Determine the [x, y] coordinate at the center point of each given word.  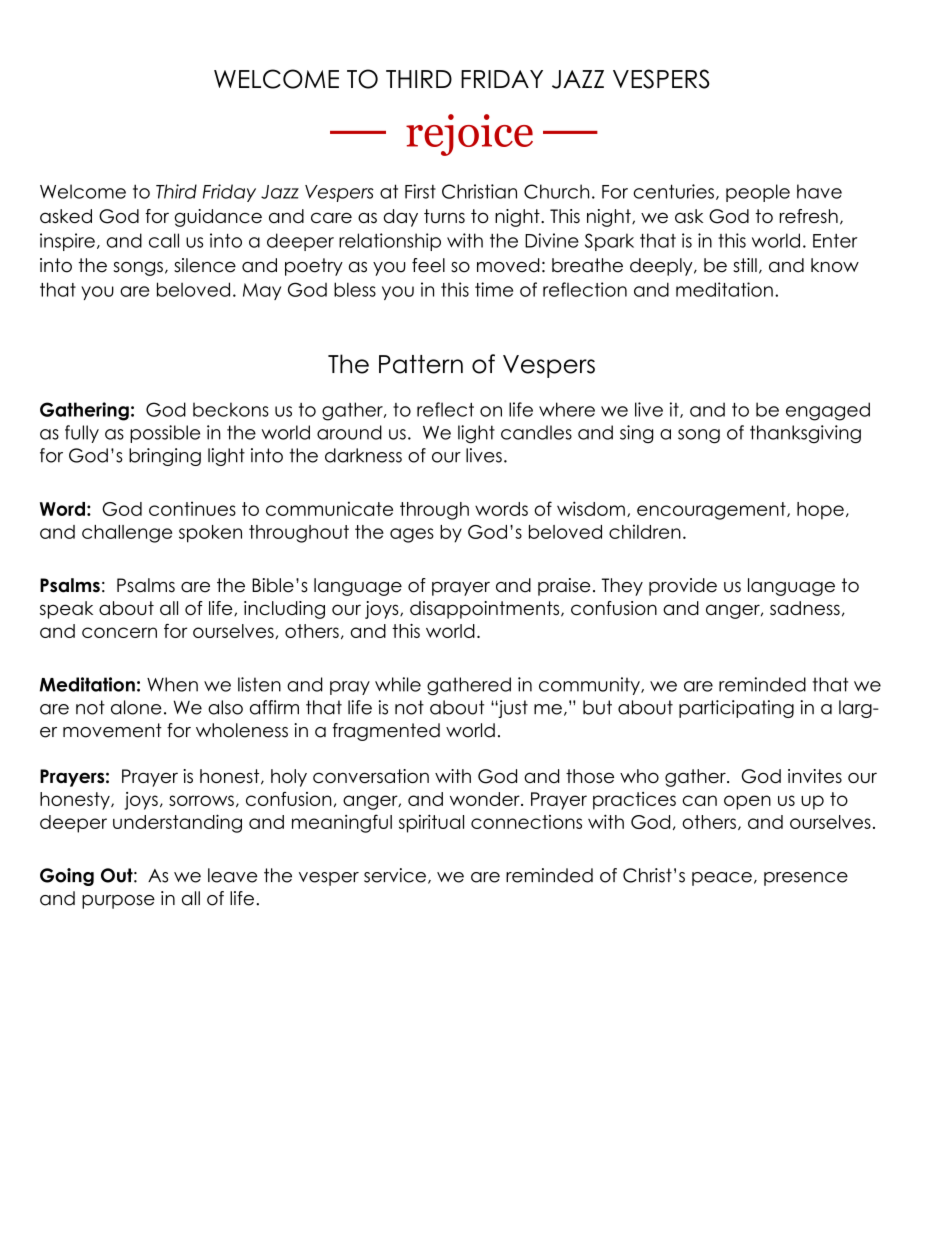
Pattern [421, 364]
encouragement [712, 511]
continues [192, 509]
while [398, 684]
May [262, 291]
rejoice [469, 135]
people [758, 193]
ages [412, 535]
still [745, 265]
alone [136, 707]
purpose [118, 902]
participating [736, 709]
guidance [218, 218]
